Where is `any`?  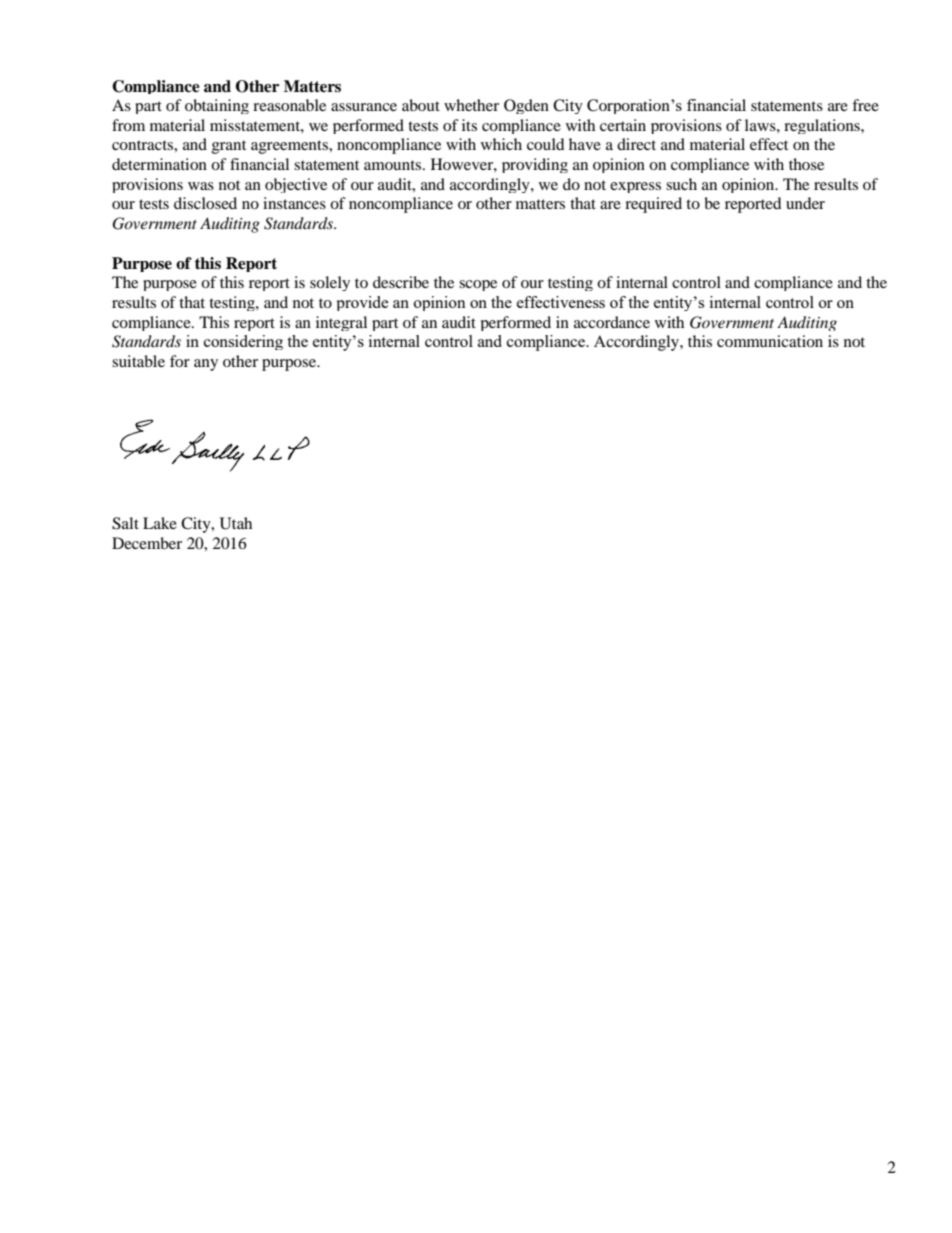 any is located at coordinates (206, 365).
